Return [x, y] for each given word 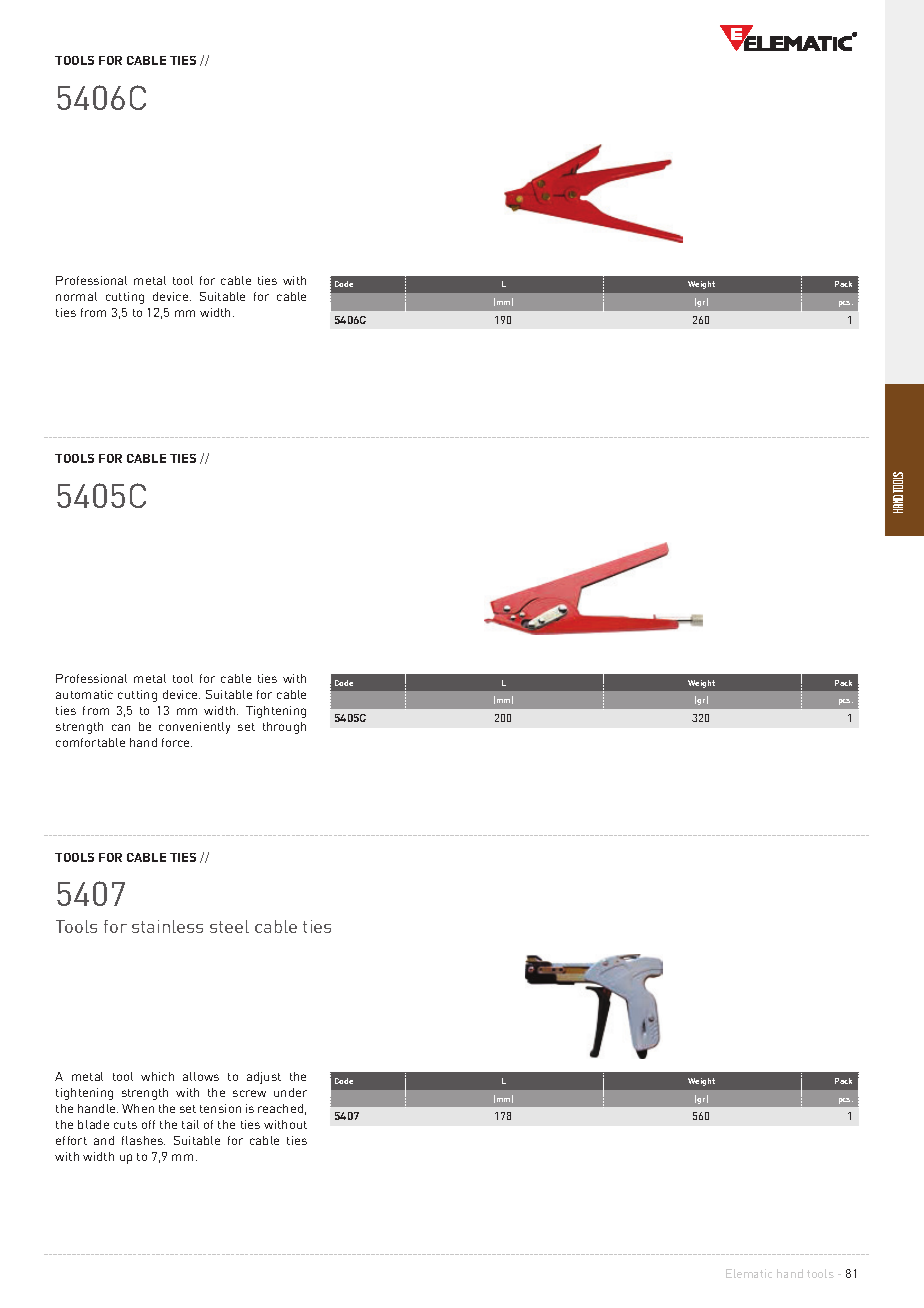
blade [93, 1124]
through [284, 728]
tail [190, 1124]
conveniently [194, 728]
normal [76, 296]
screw [249, 1093]
